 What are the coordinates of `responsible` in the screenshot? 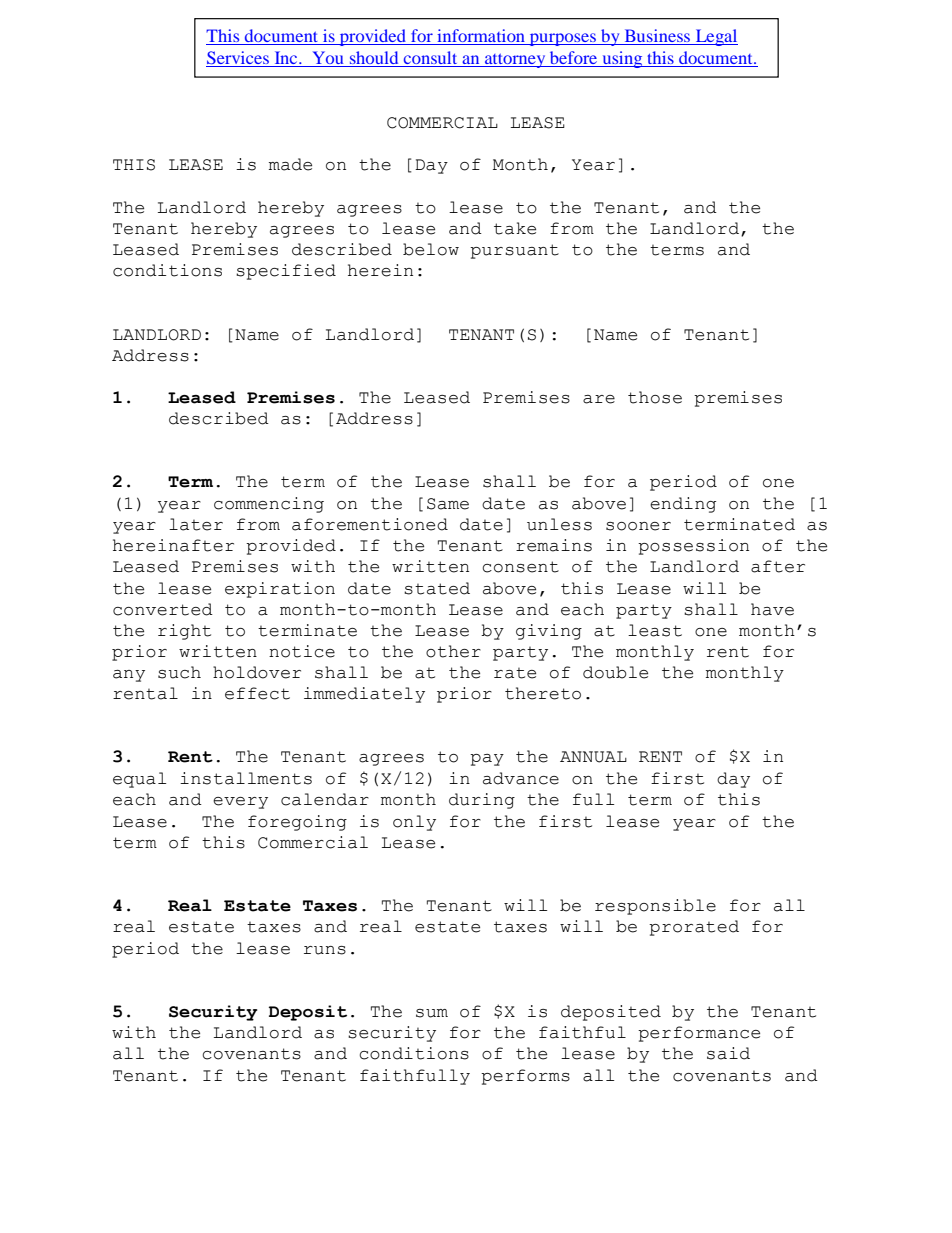 It's located at (655, 907).
